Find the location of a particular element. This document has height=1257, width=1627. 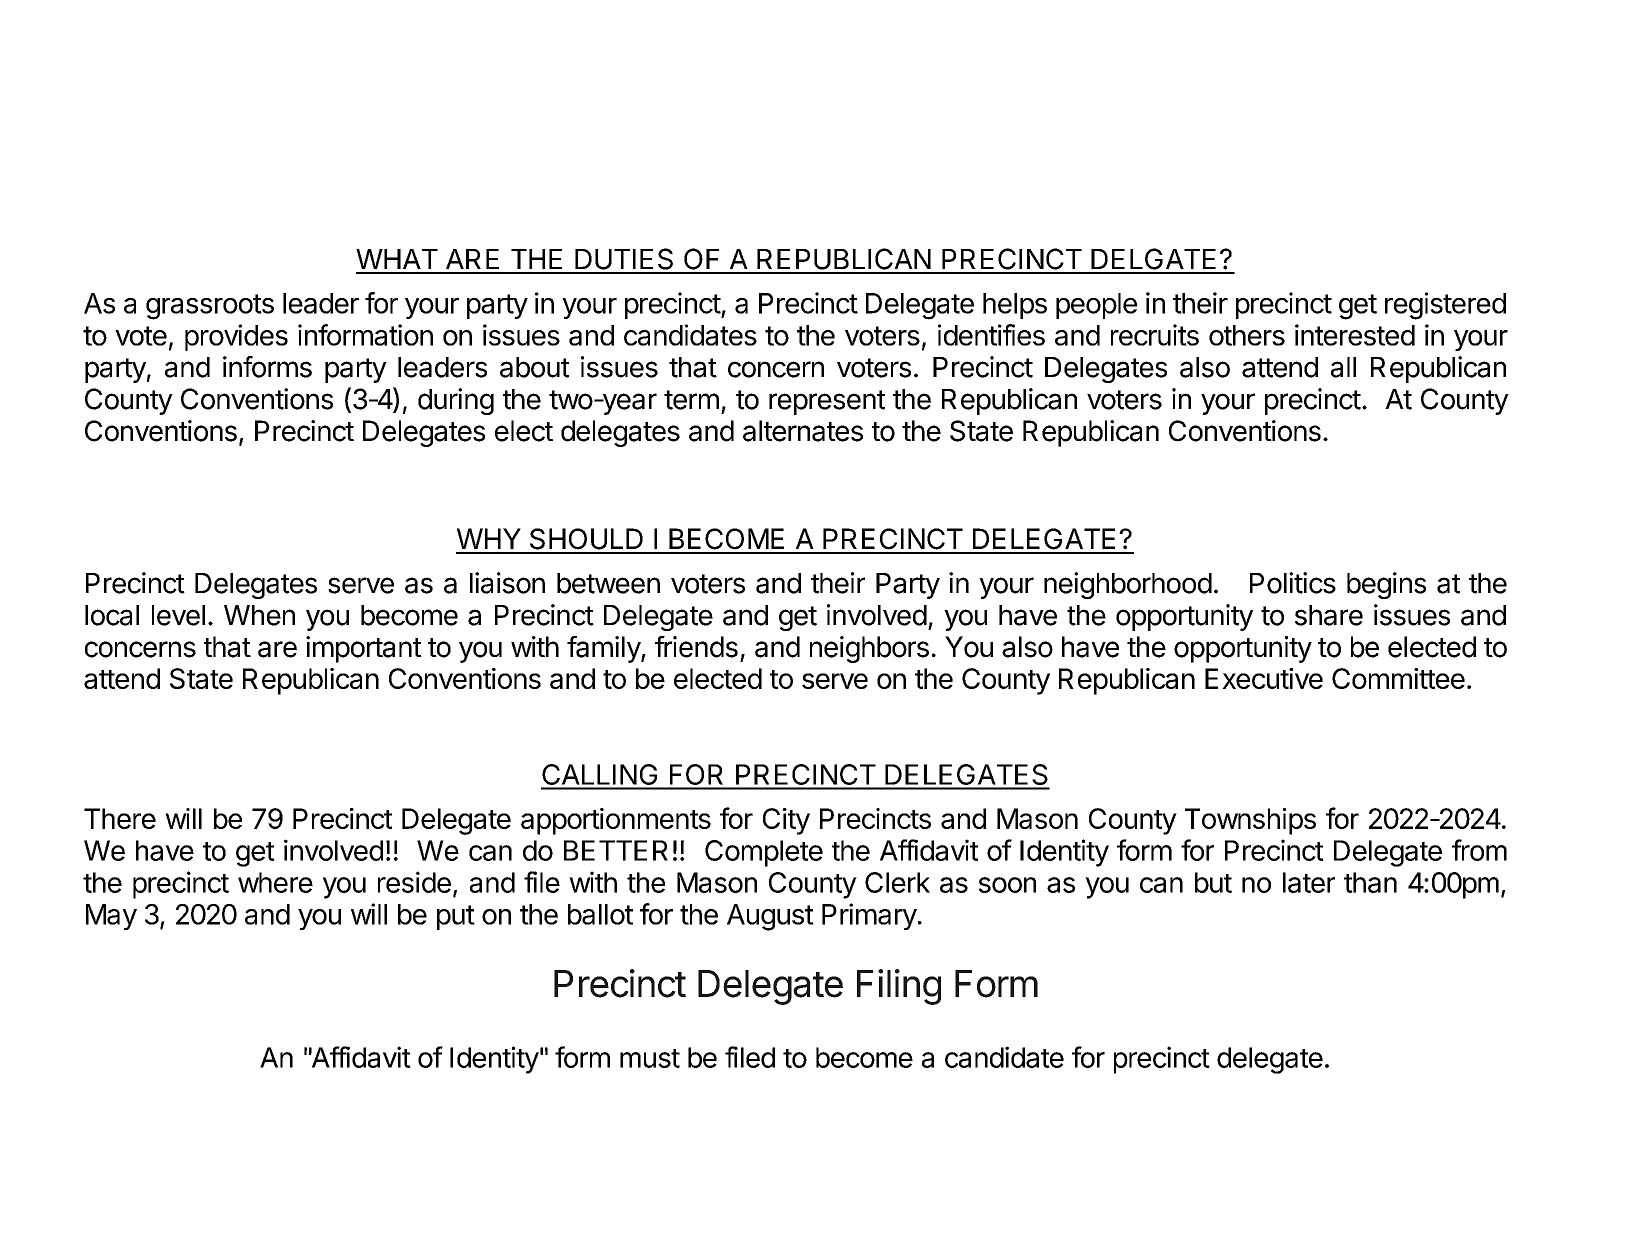

important is located at coordinates (364, 649).
